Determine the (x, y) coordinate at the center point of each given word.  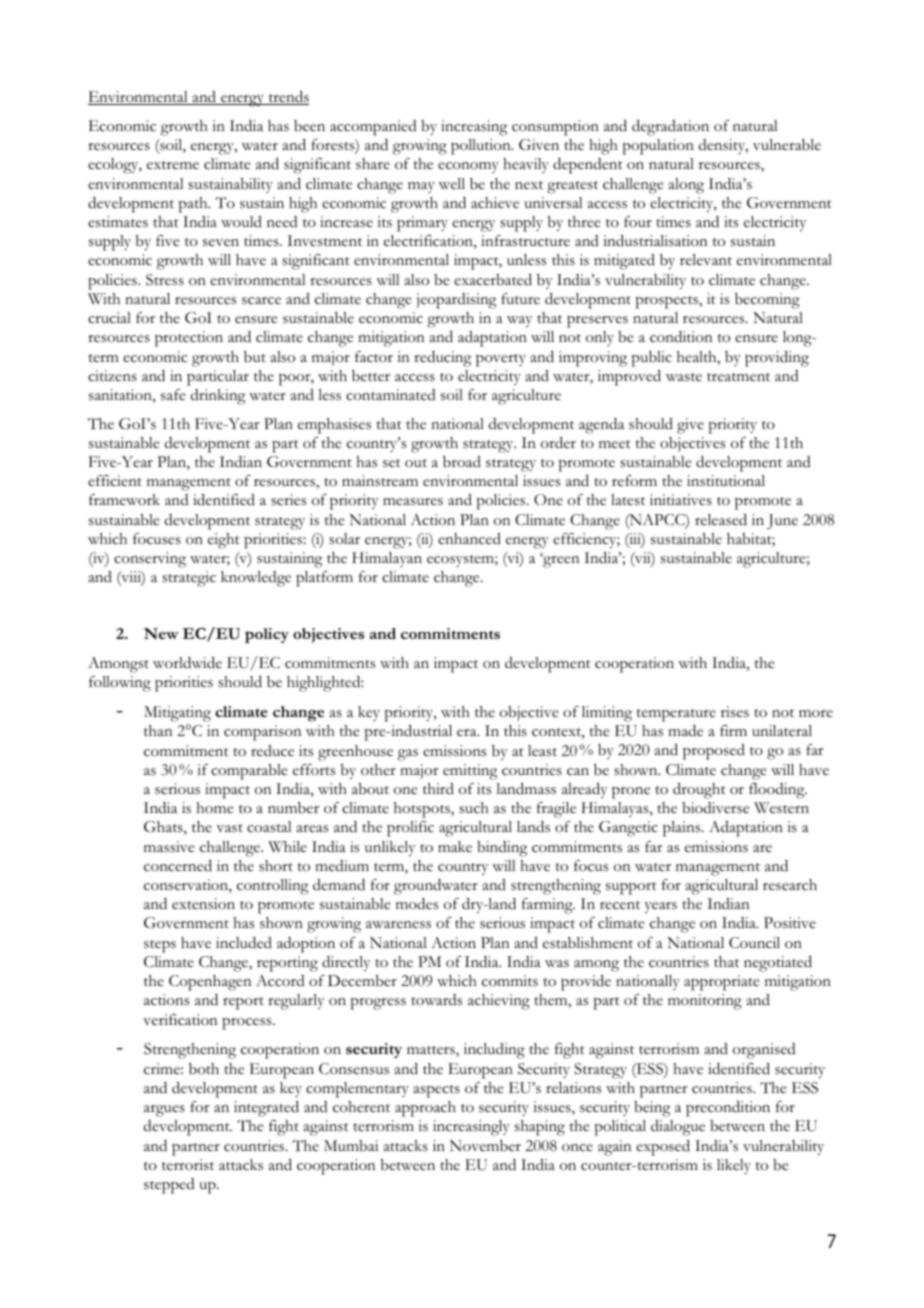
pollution (482, 147)
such (474, 808)
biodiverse (716, 808)
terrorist (188, 1165)
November (485, 1146)
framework (124, 500)
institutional (726, 481)
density (723, 146)
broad (462, 462)
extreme (173, 165)
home (215, 808)
